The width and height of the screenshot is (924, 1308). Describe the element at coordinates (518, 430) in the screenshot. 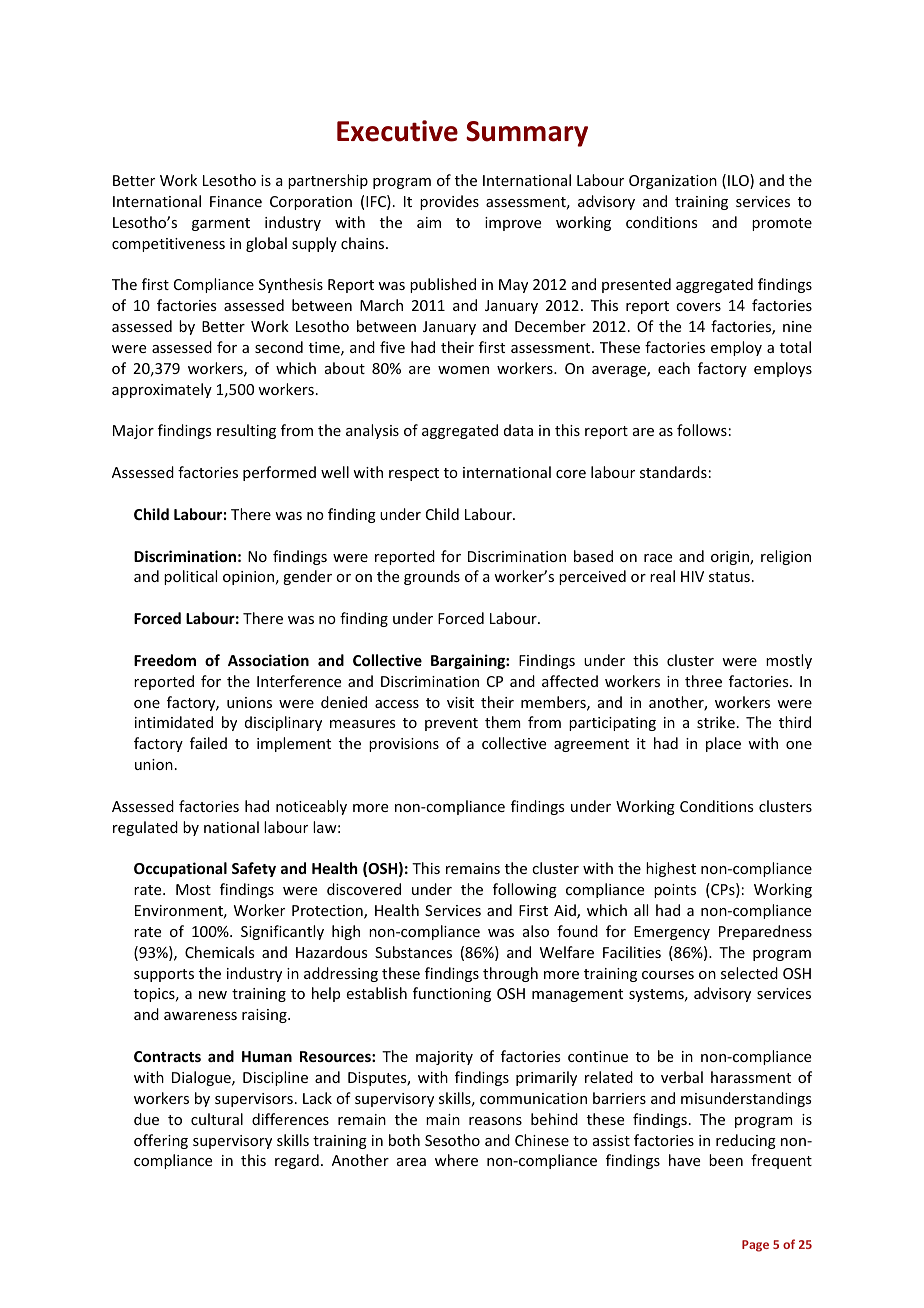

I see `data` at that location.
